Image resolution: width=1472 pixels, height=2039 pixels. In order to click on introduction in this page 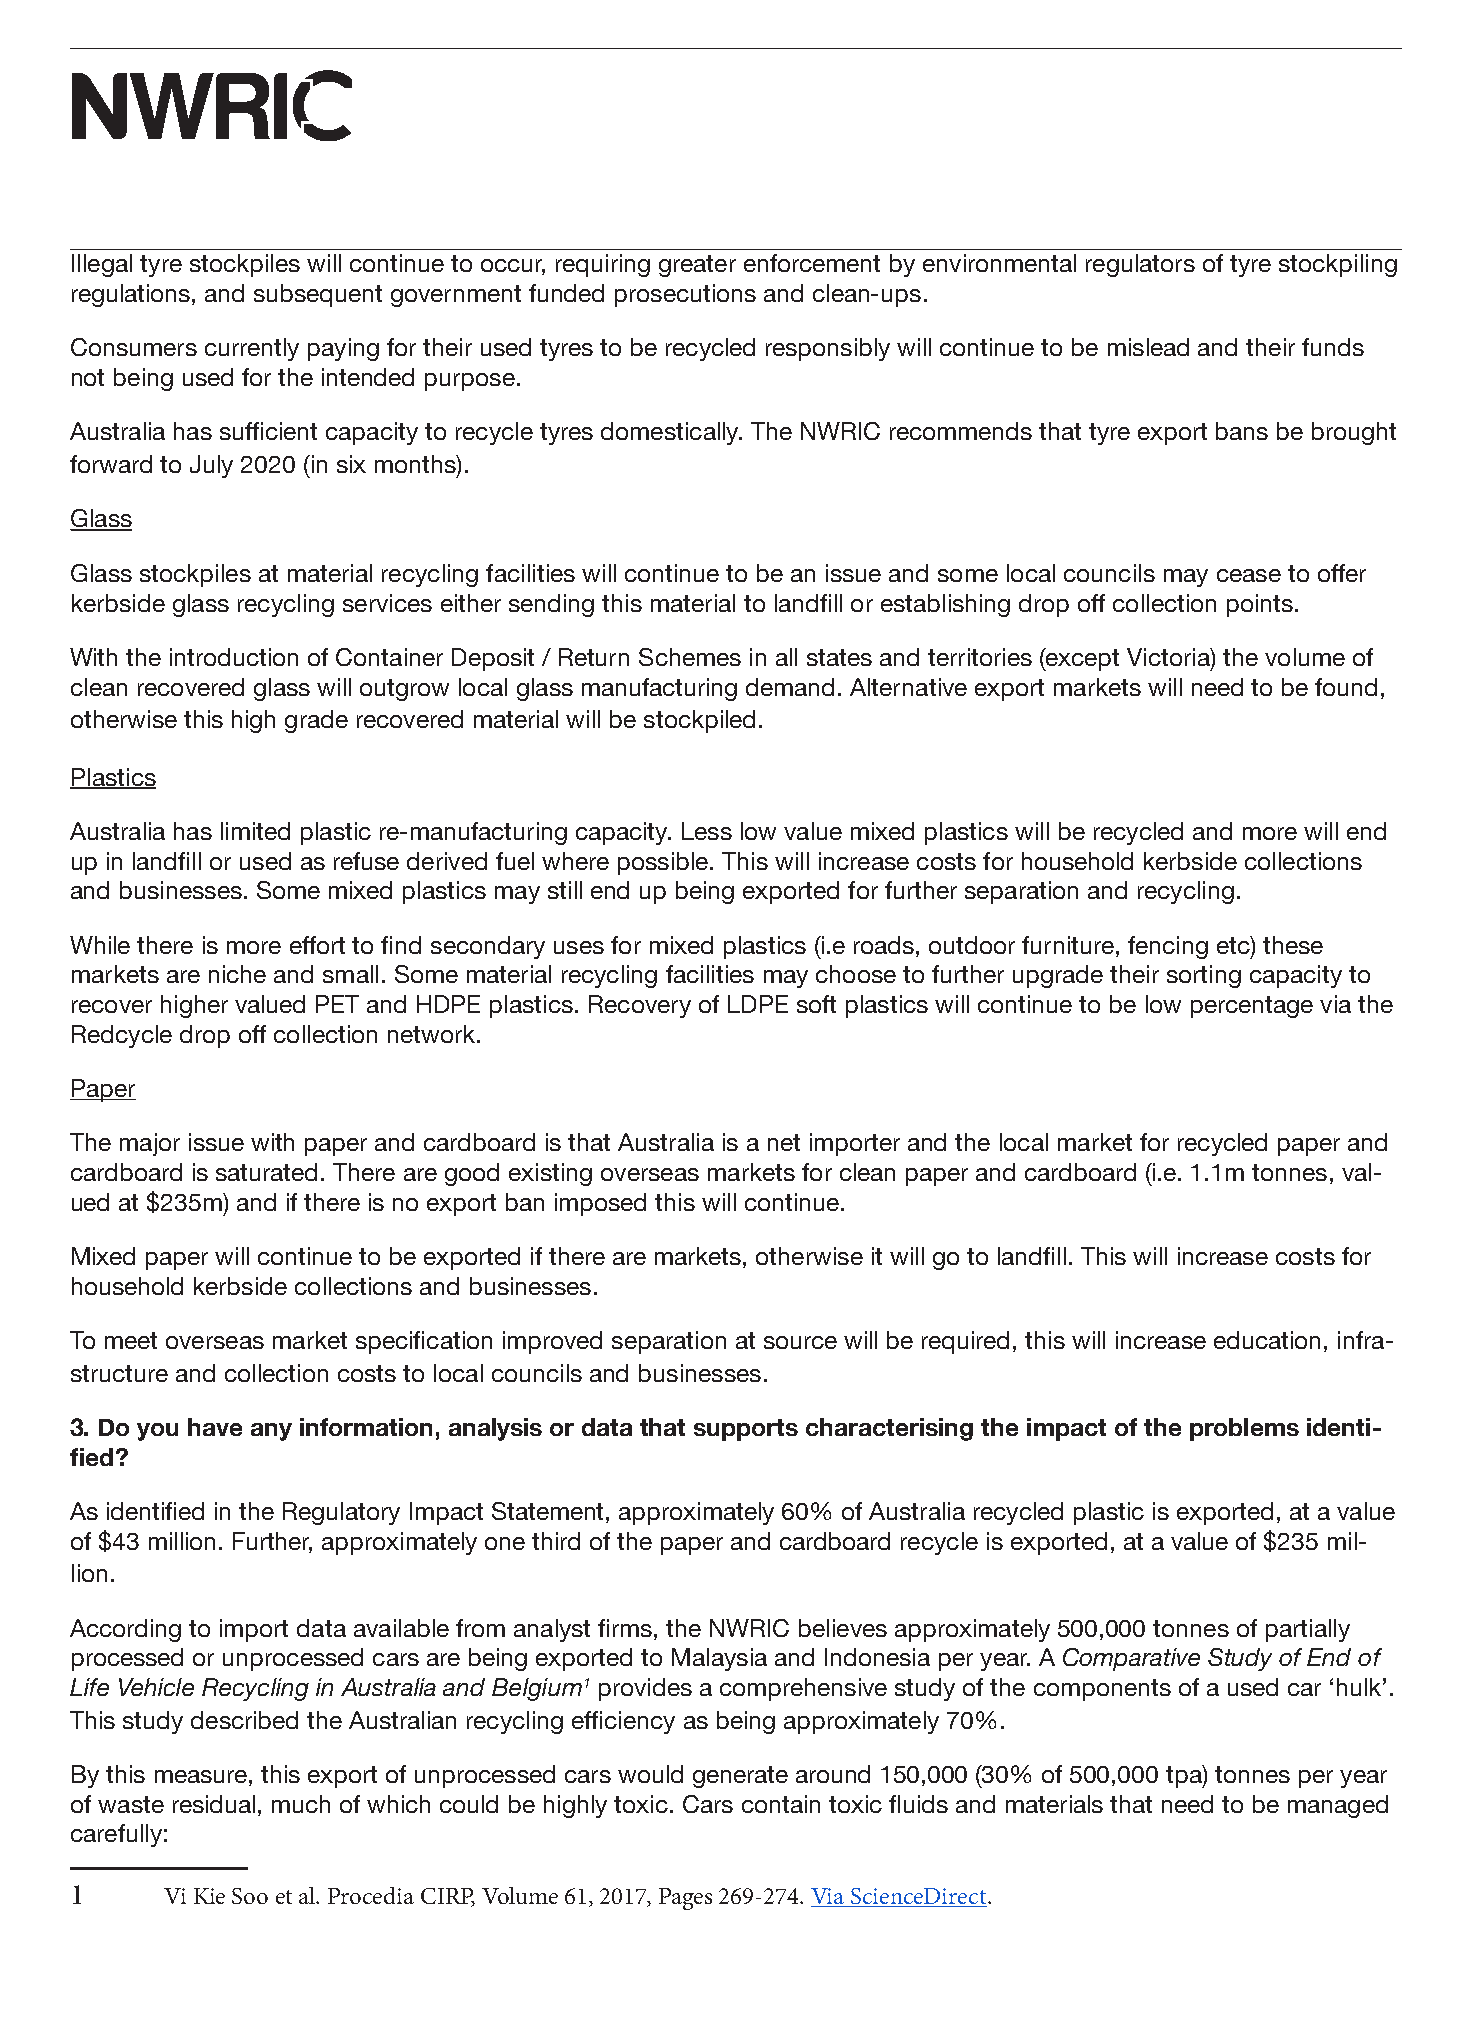, I will do `click(234, 657)`.
